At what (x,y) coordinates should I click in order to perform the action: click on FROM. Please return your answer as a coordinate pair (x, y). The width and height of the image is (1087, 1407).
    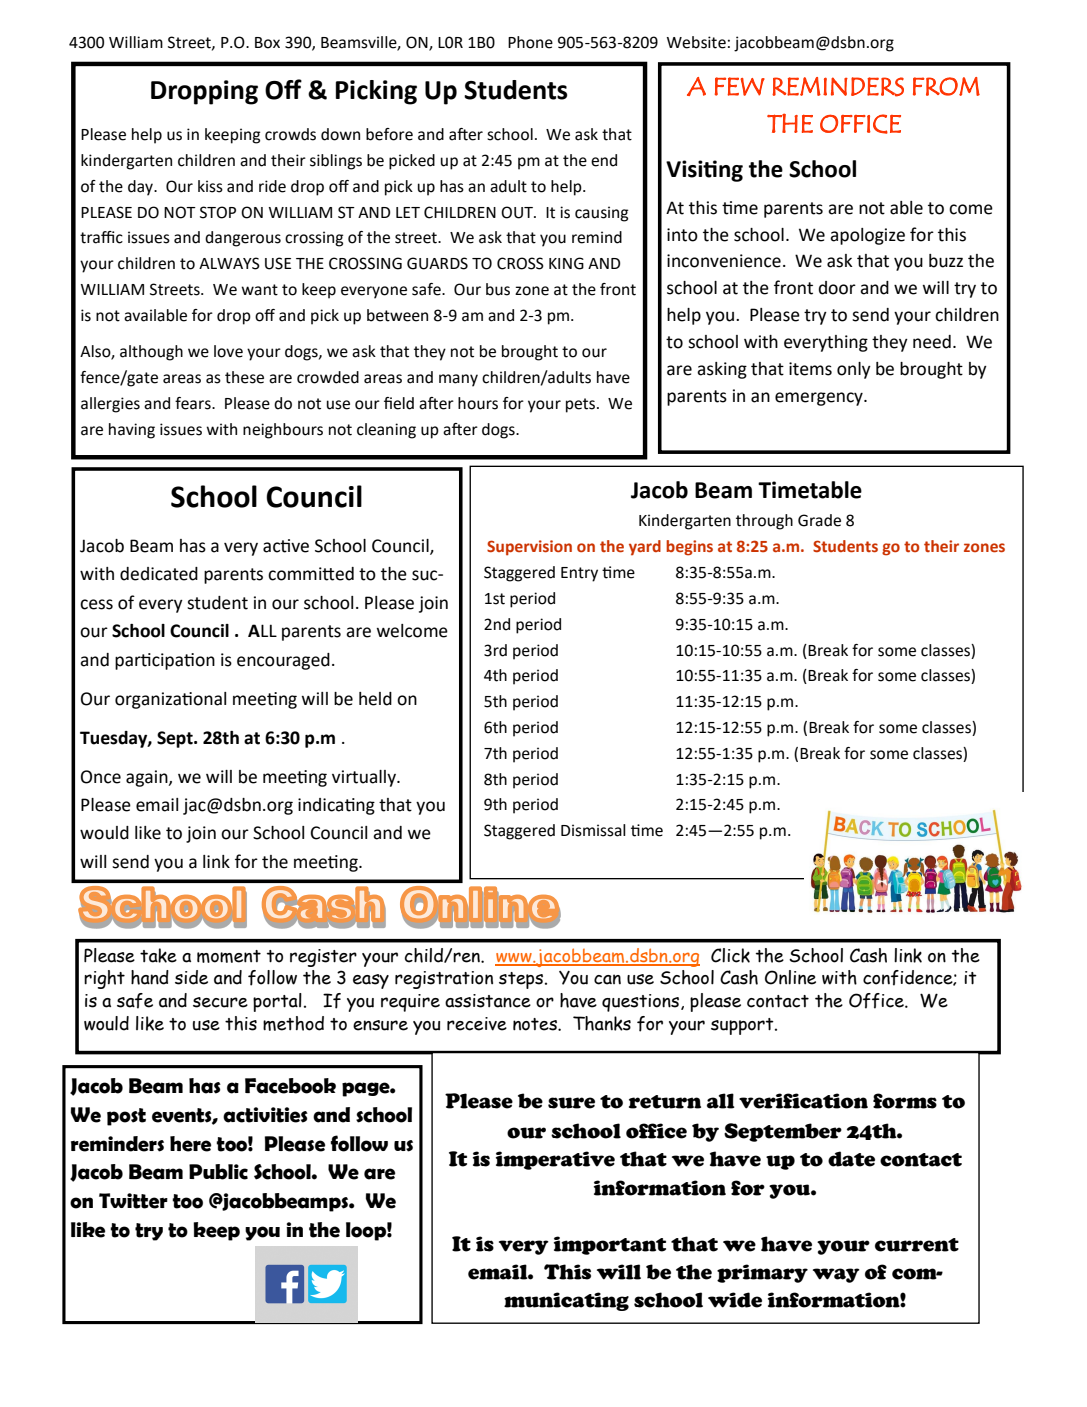
    Looking at the image, I should click on (946, 86).
